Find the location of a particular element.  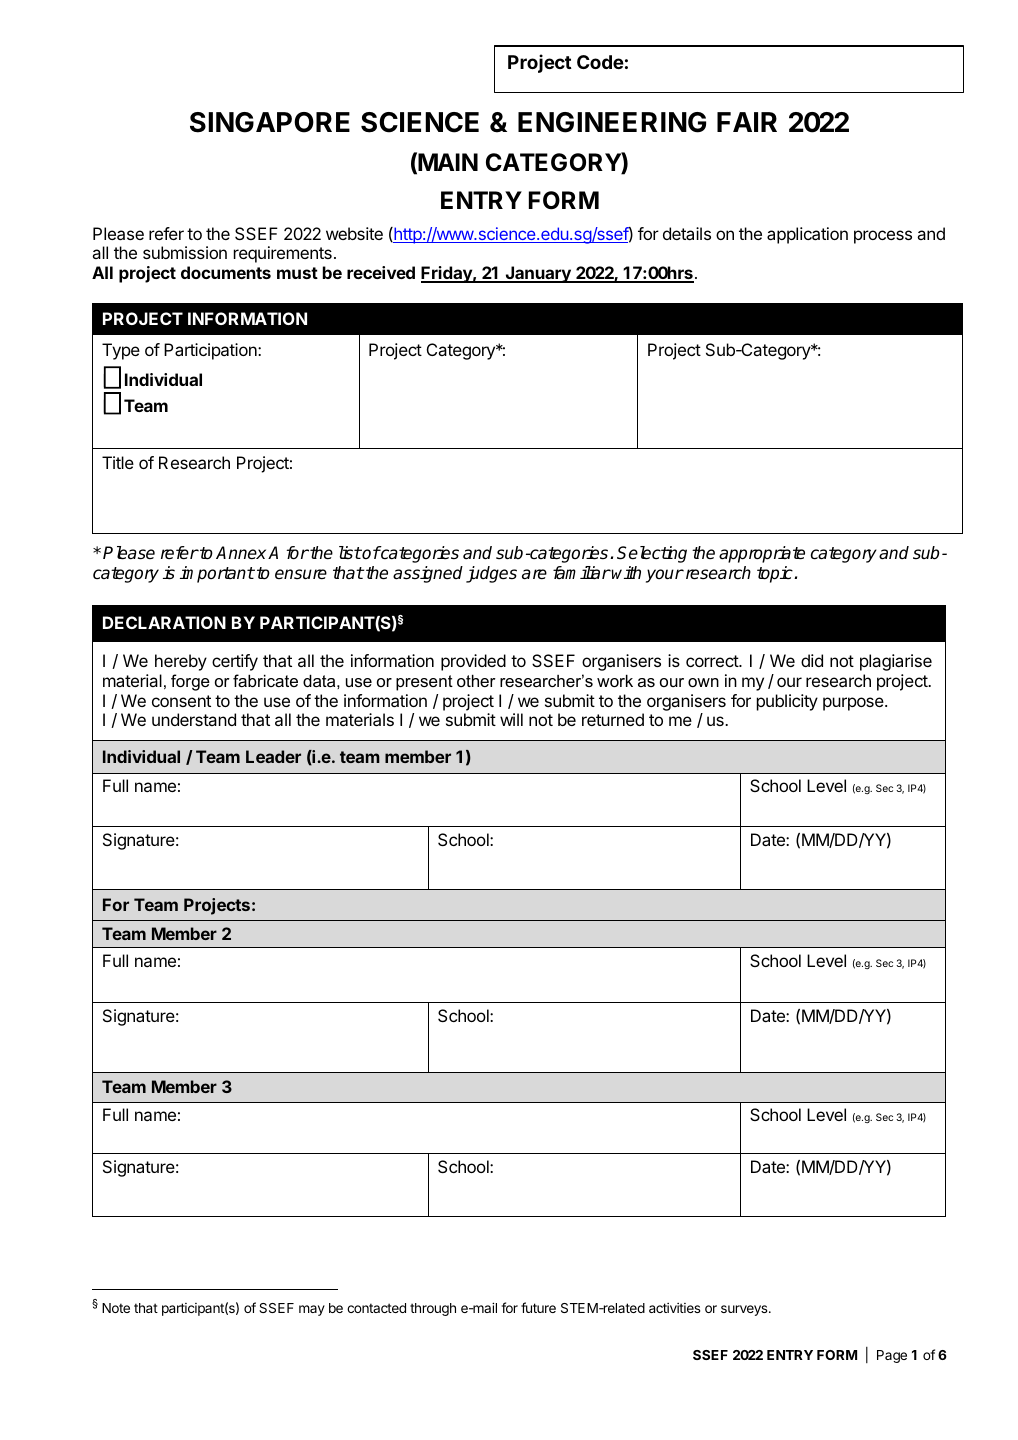

will is located at coordinates (511, 719).
